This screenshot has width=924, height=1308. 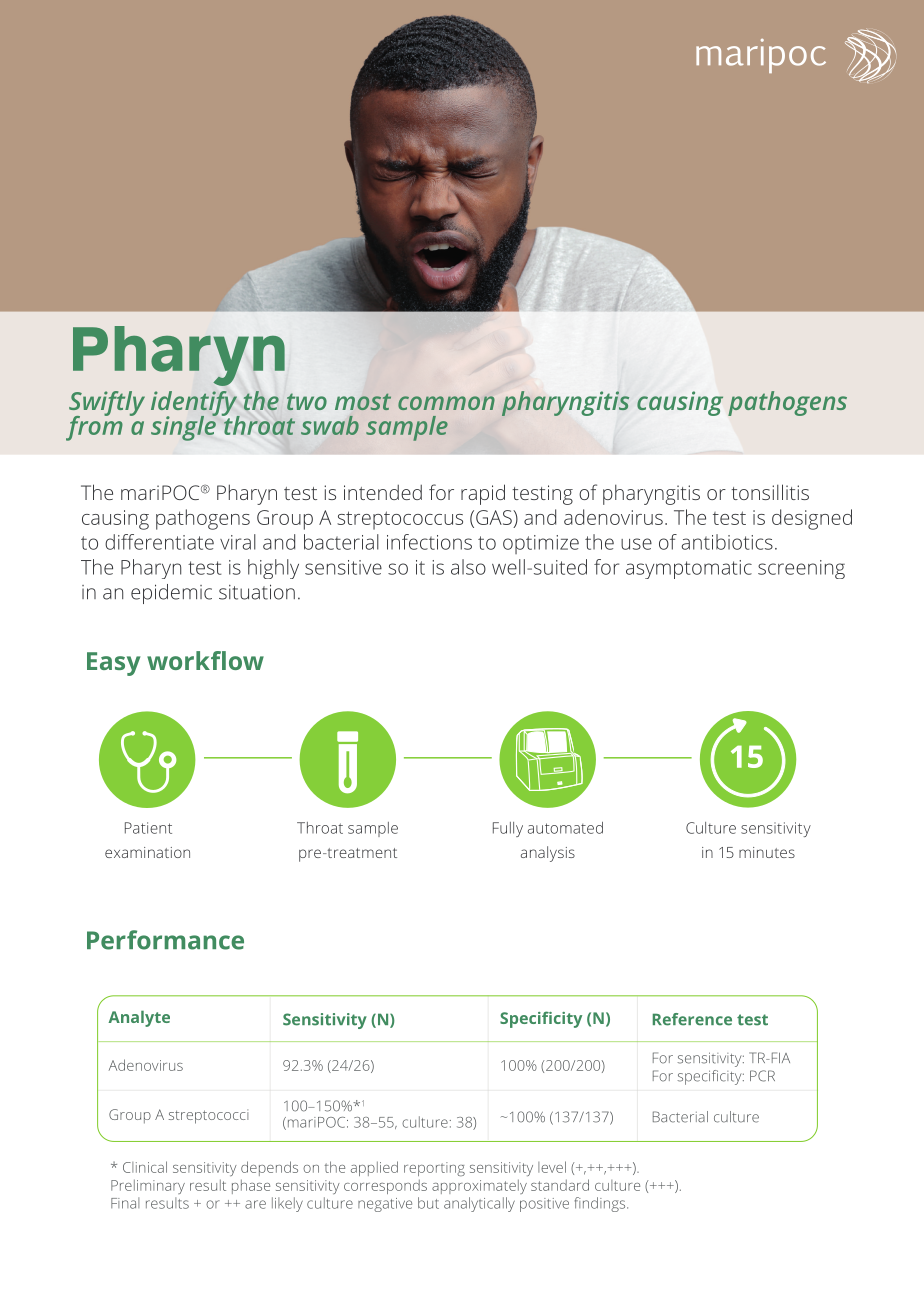 What do you see at coordinates (767, 852) in the screenshot?
I see `minutes` at bounding box center [767, 852].
